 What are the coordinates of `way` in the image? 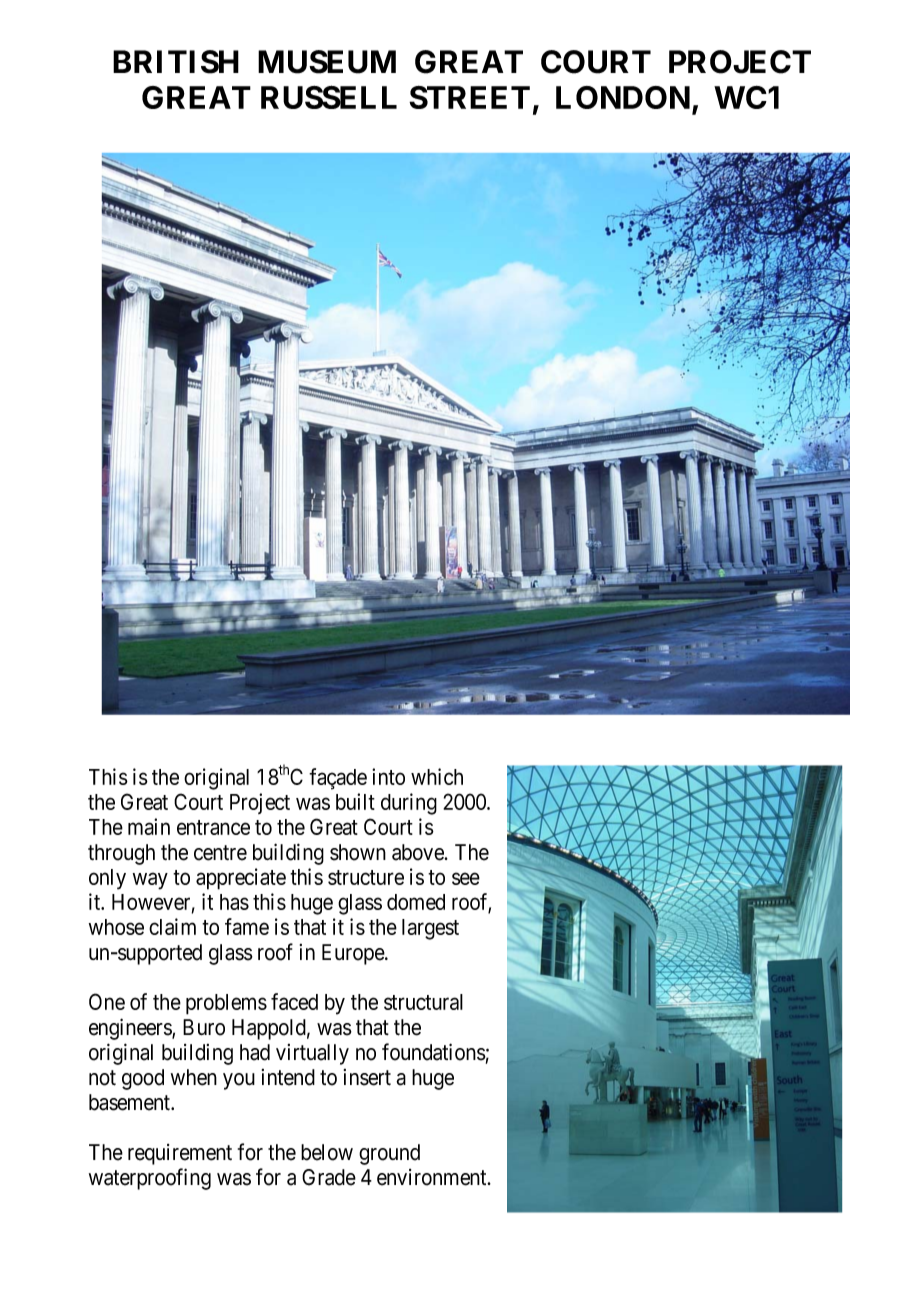 It's located at (150, 881).
